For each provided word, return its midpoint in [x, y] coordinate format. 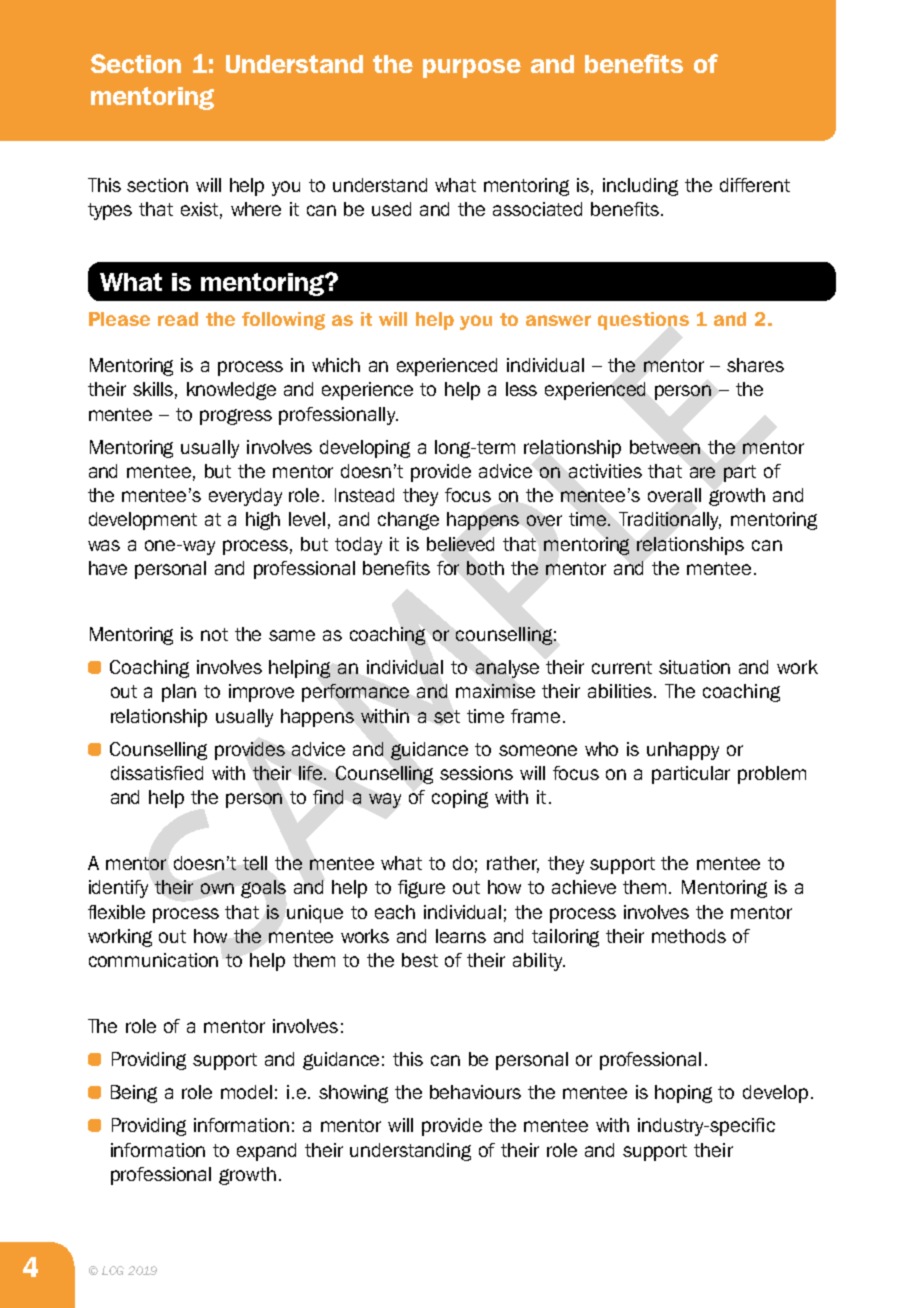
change [408, 521]
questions [643, 321]
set [447, 716]
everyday [245, 497]
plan [179, 693]
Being [134, 1094]
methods [689, 936]
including [640, 187]
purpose [472, 68]
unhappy [683, 751]
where [256, 209]
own [217, 888]
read [178, 319]
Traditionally [670, 521]
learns [461, 936]
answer [558, 320]
